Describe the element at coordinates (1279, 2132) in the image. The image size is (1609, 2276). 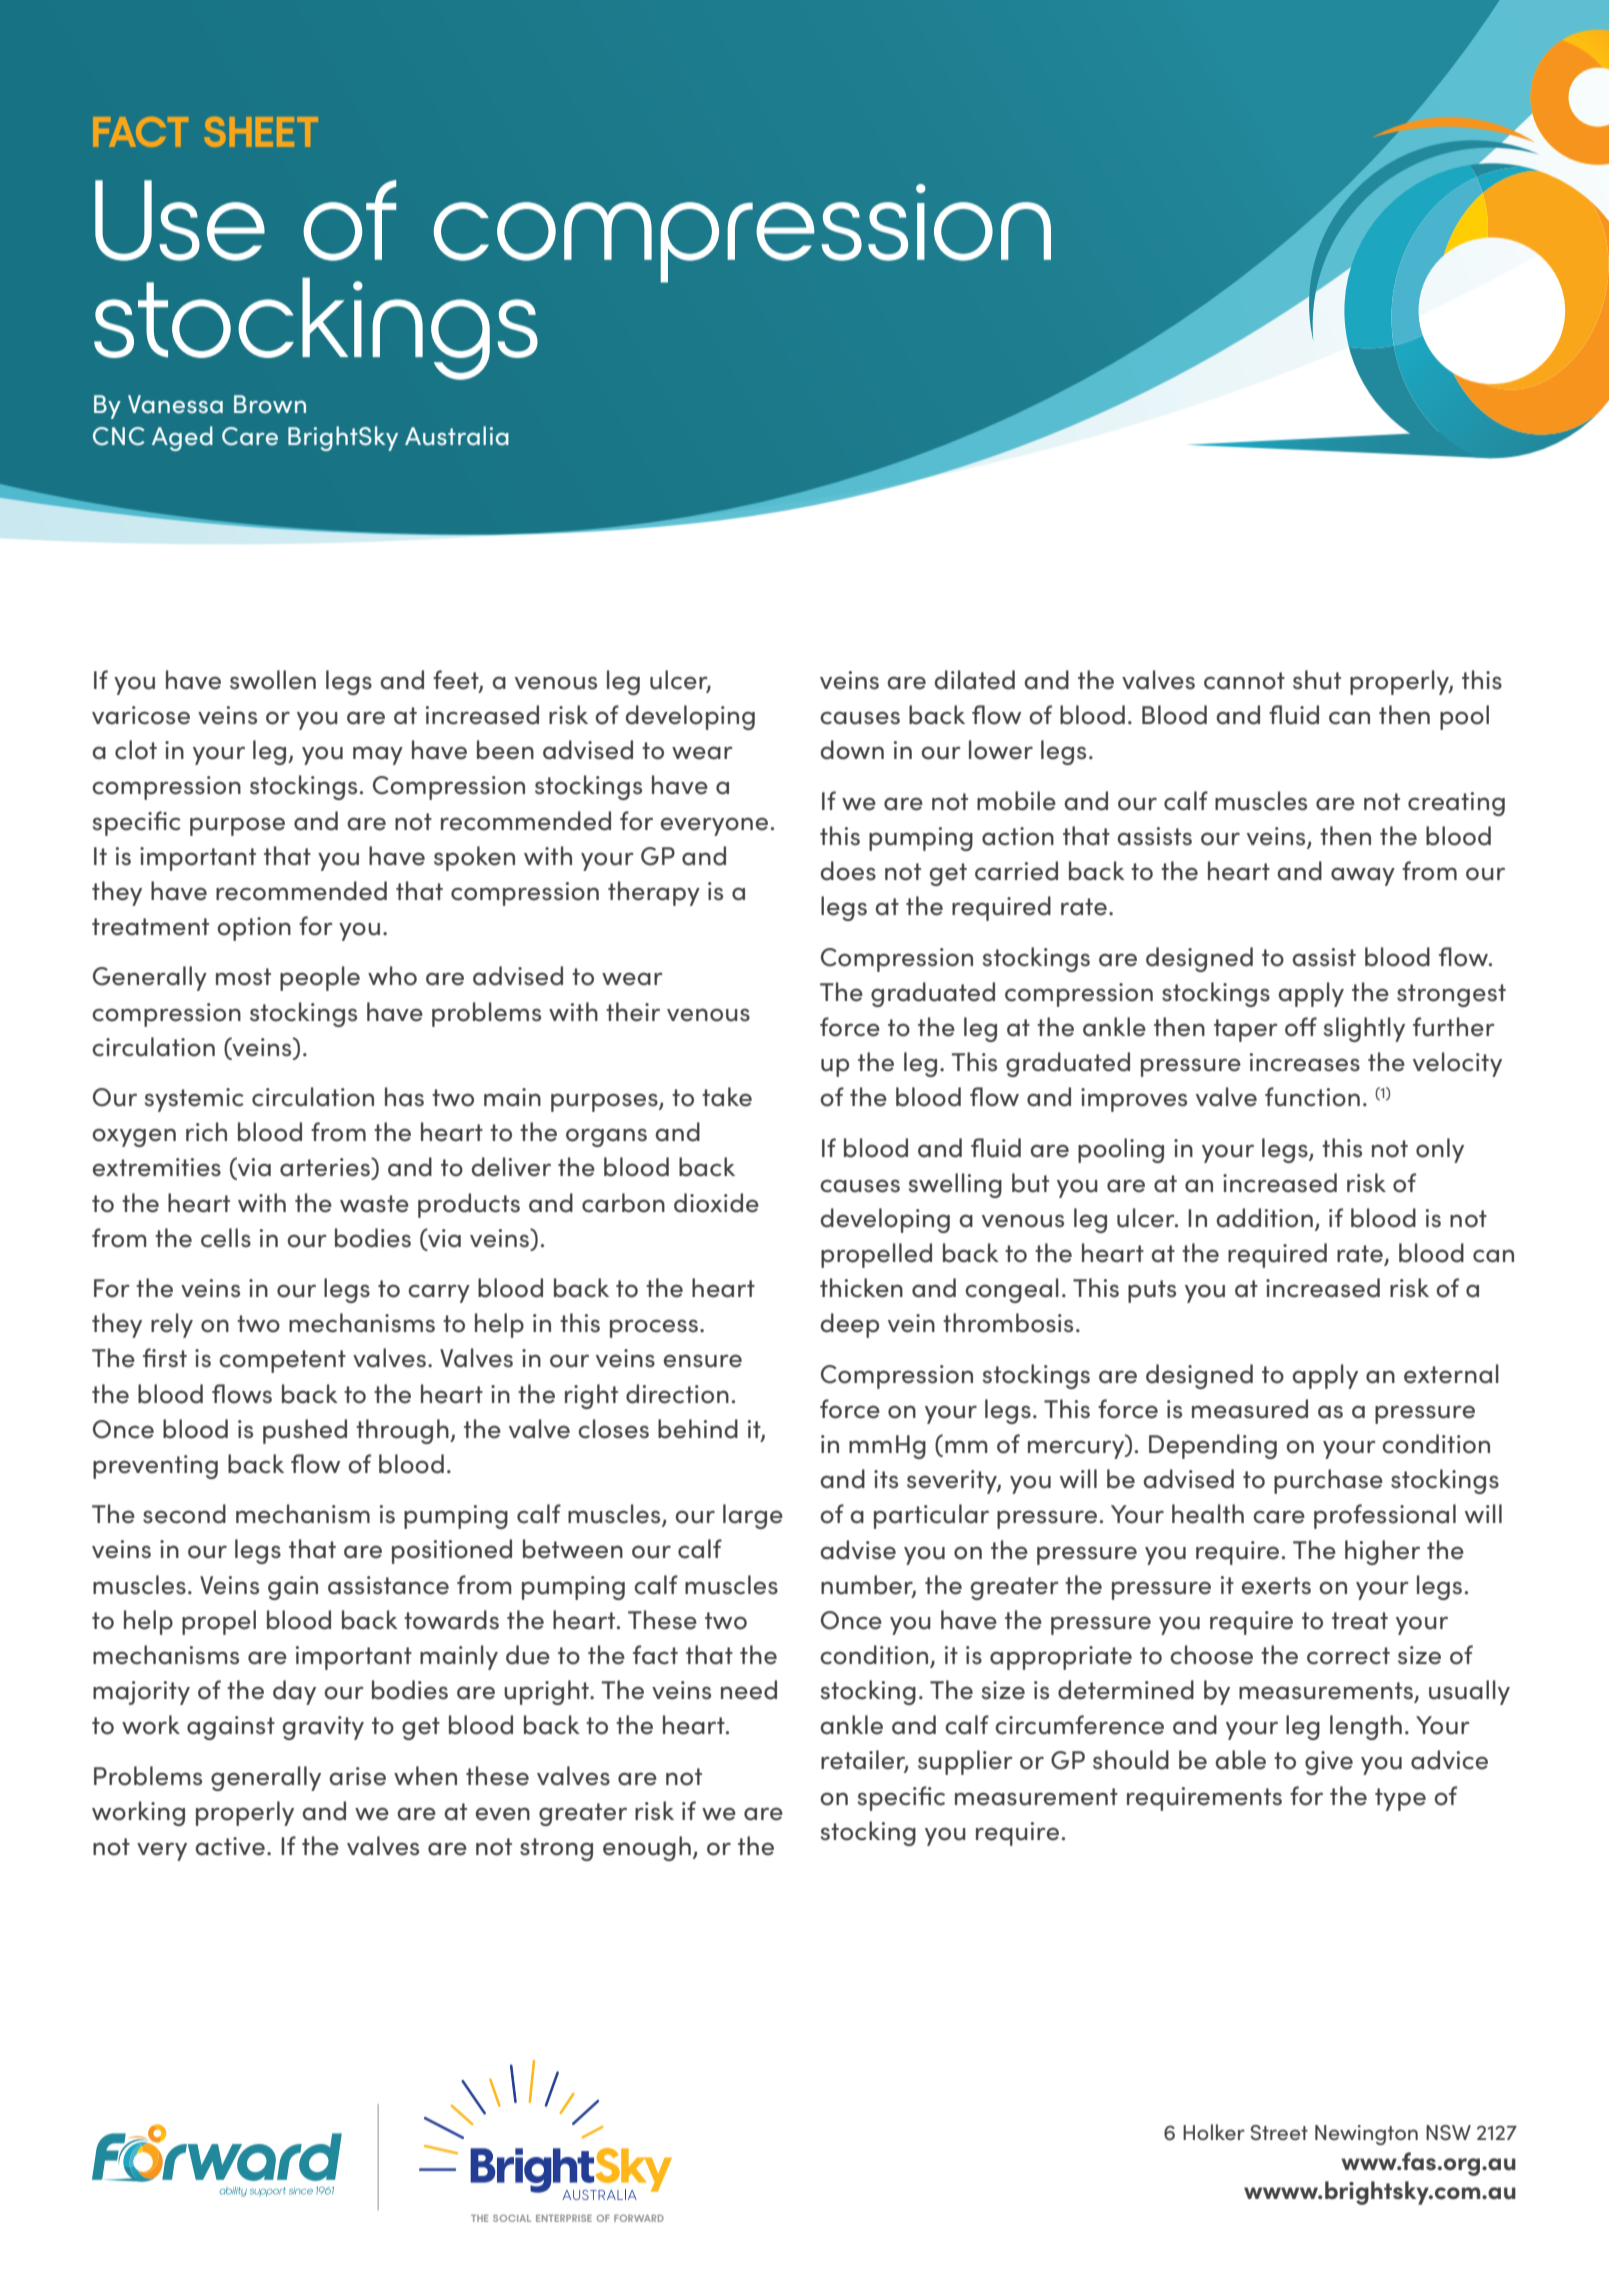
I see `Street` at that location.
